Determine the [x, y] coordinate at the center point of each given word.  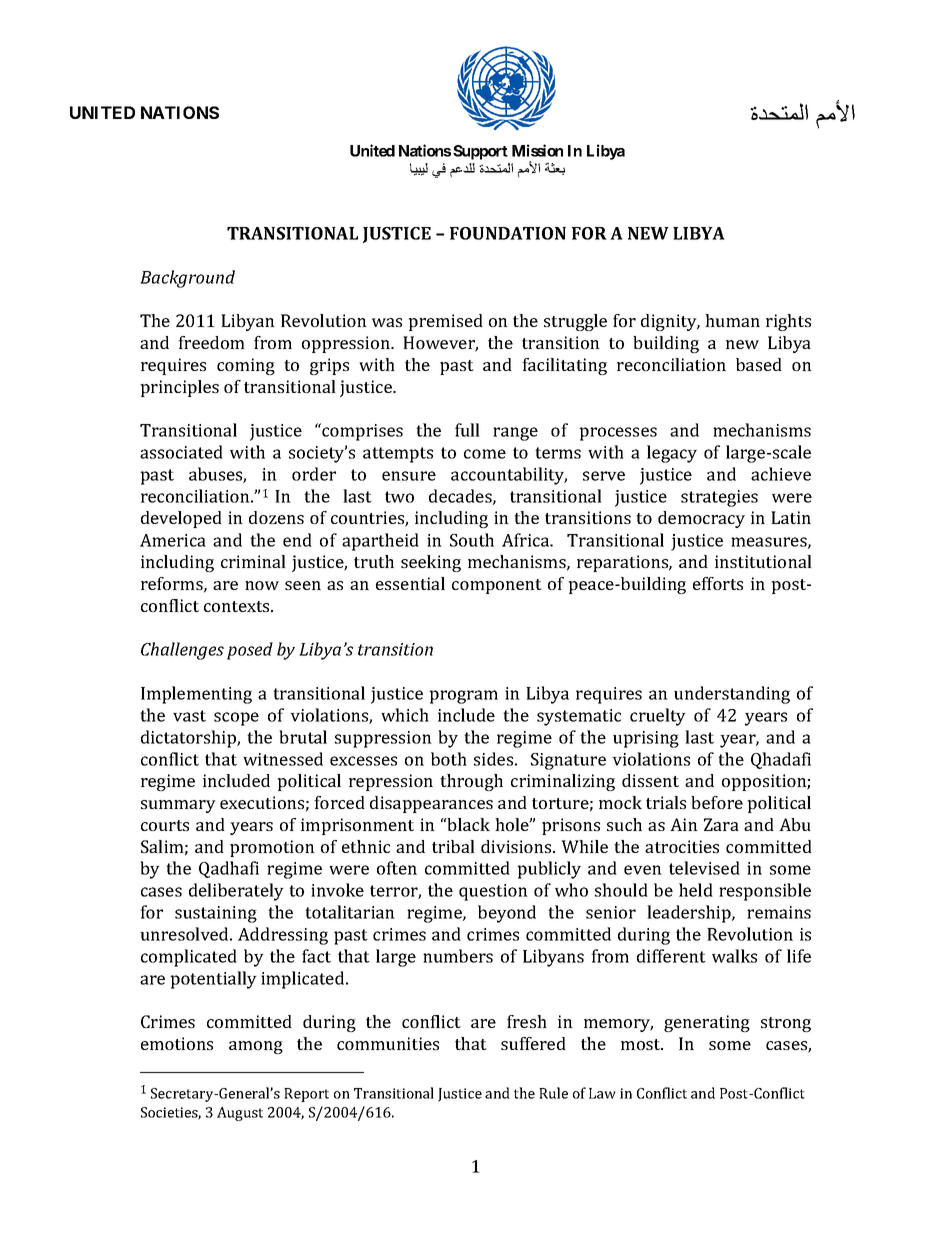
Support [480, 152]
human [732, 320]
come [485, 454]
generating [707, 1023]
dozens [276, 517]
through [471, 782]
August [240, 1114]
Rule [553, 1093]
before [717, 802]
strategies [719, 498]
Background [187, 279]
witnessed [283, 759]
